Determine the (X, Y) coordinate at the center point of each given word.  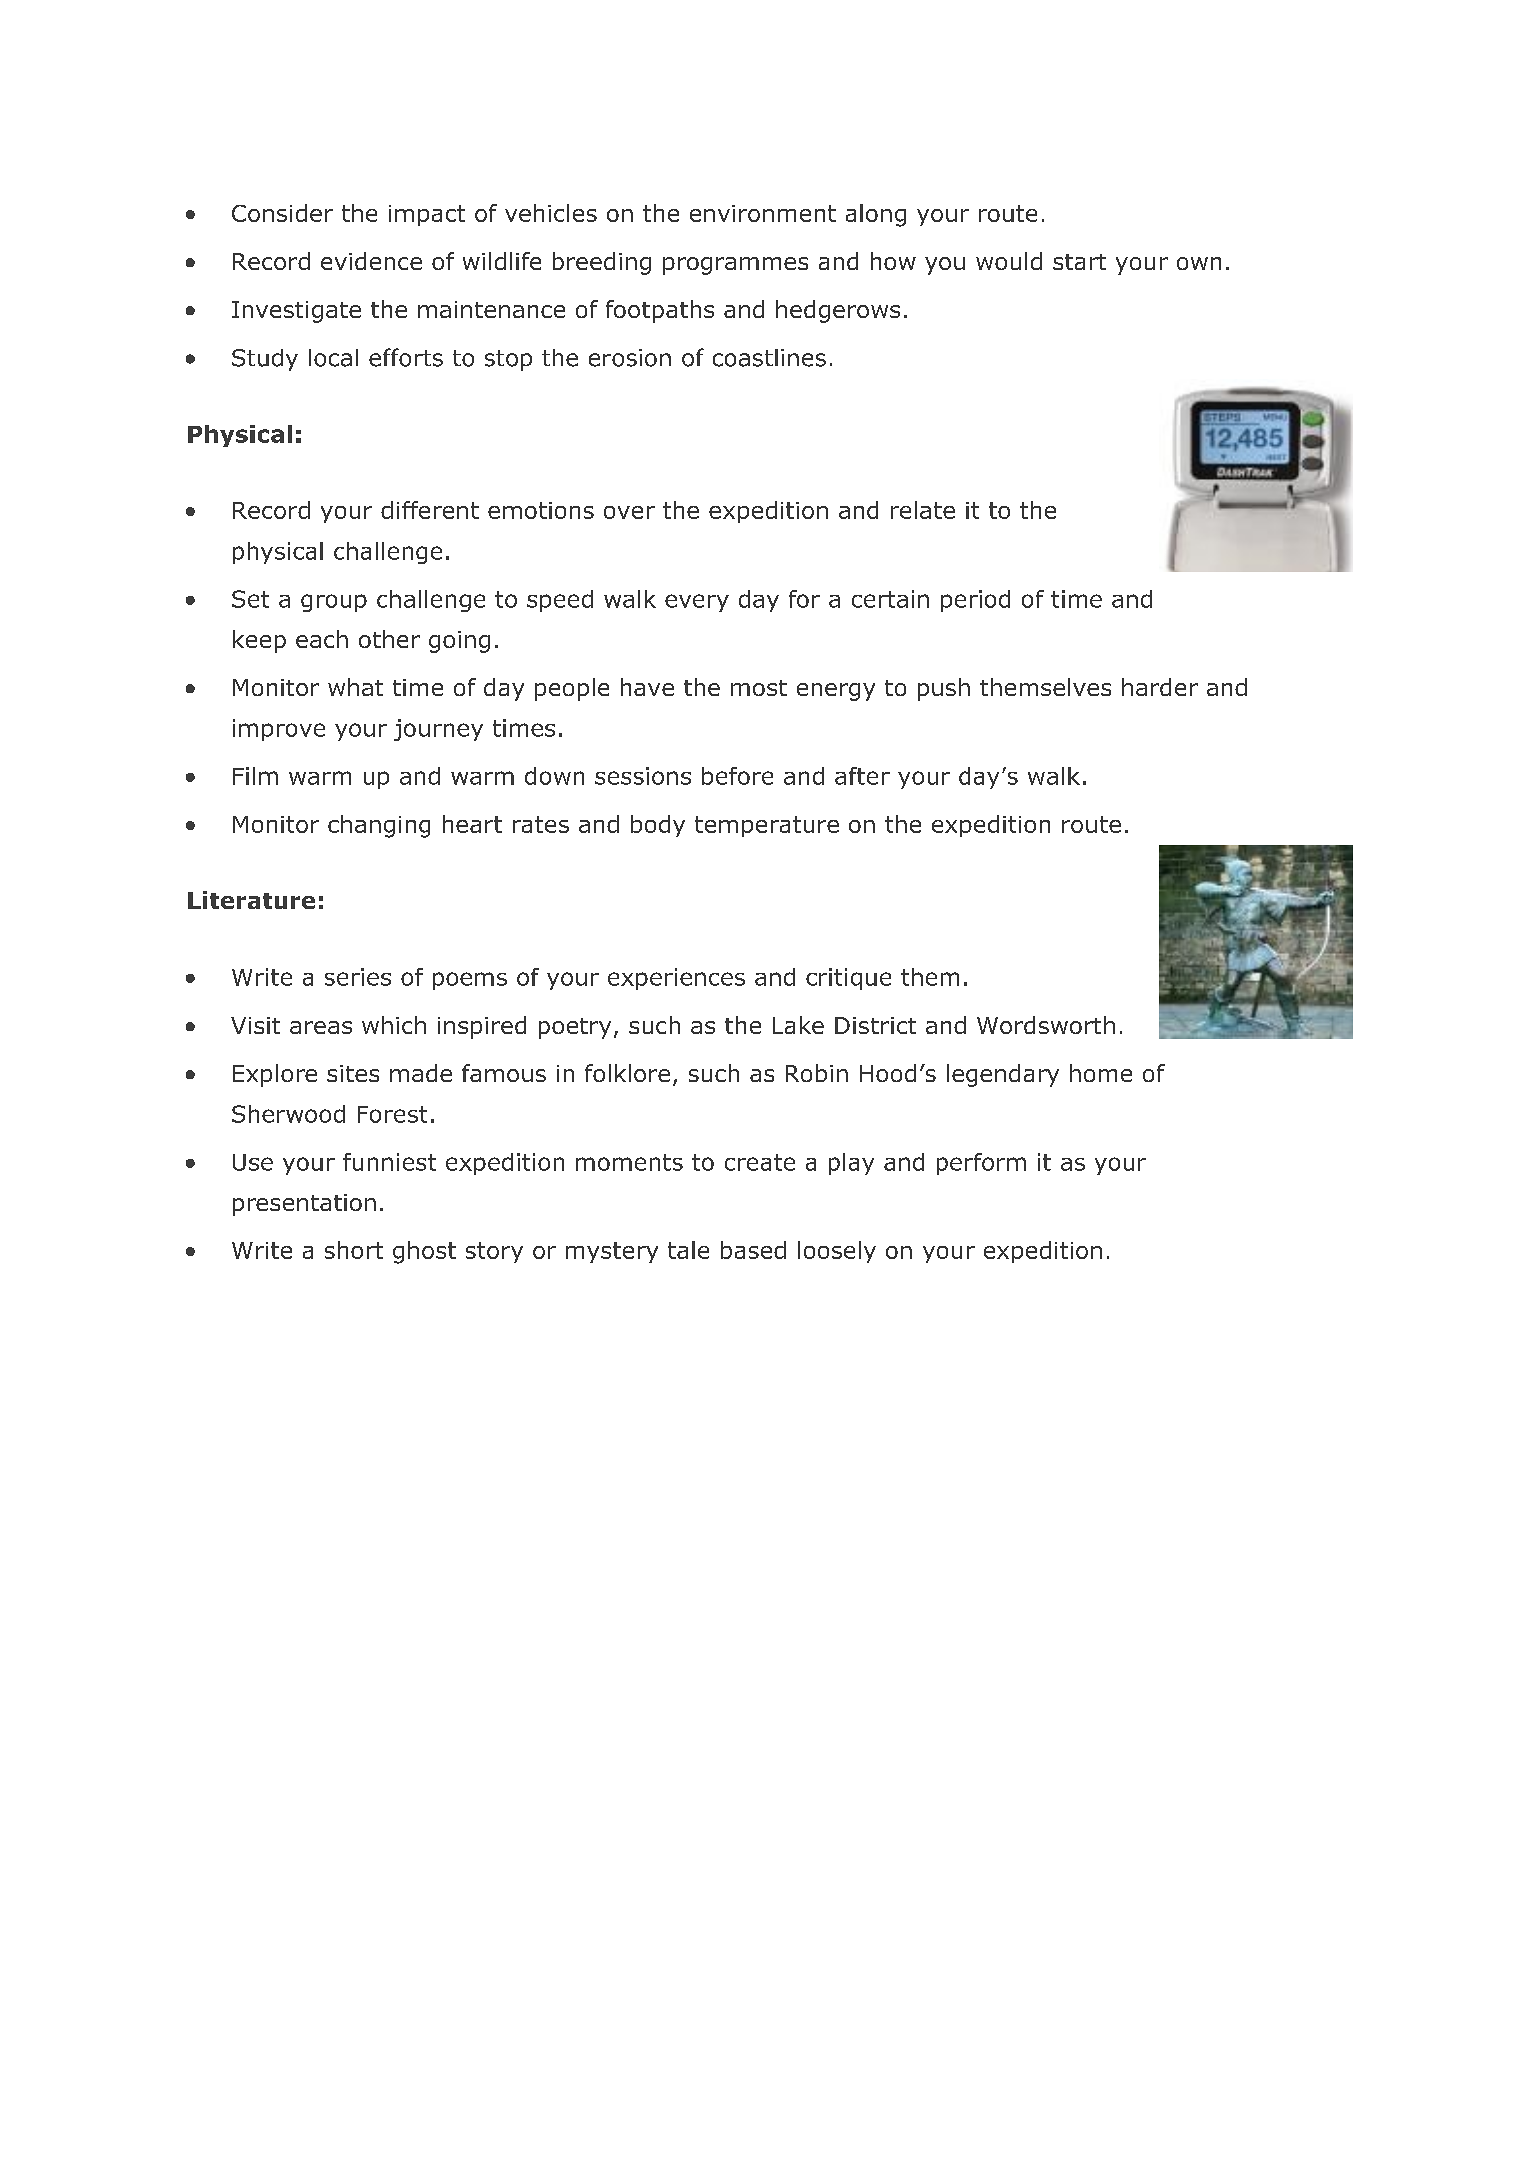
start (1079, 262)
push (944, 689)
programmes (735, 266)
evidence (371, 261)
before (737, 776)
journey (438, 730)
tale (688, 1250)
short (354, 1250)
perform (981, 1164)
